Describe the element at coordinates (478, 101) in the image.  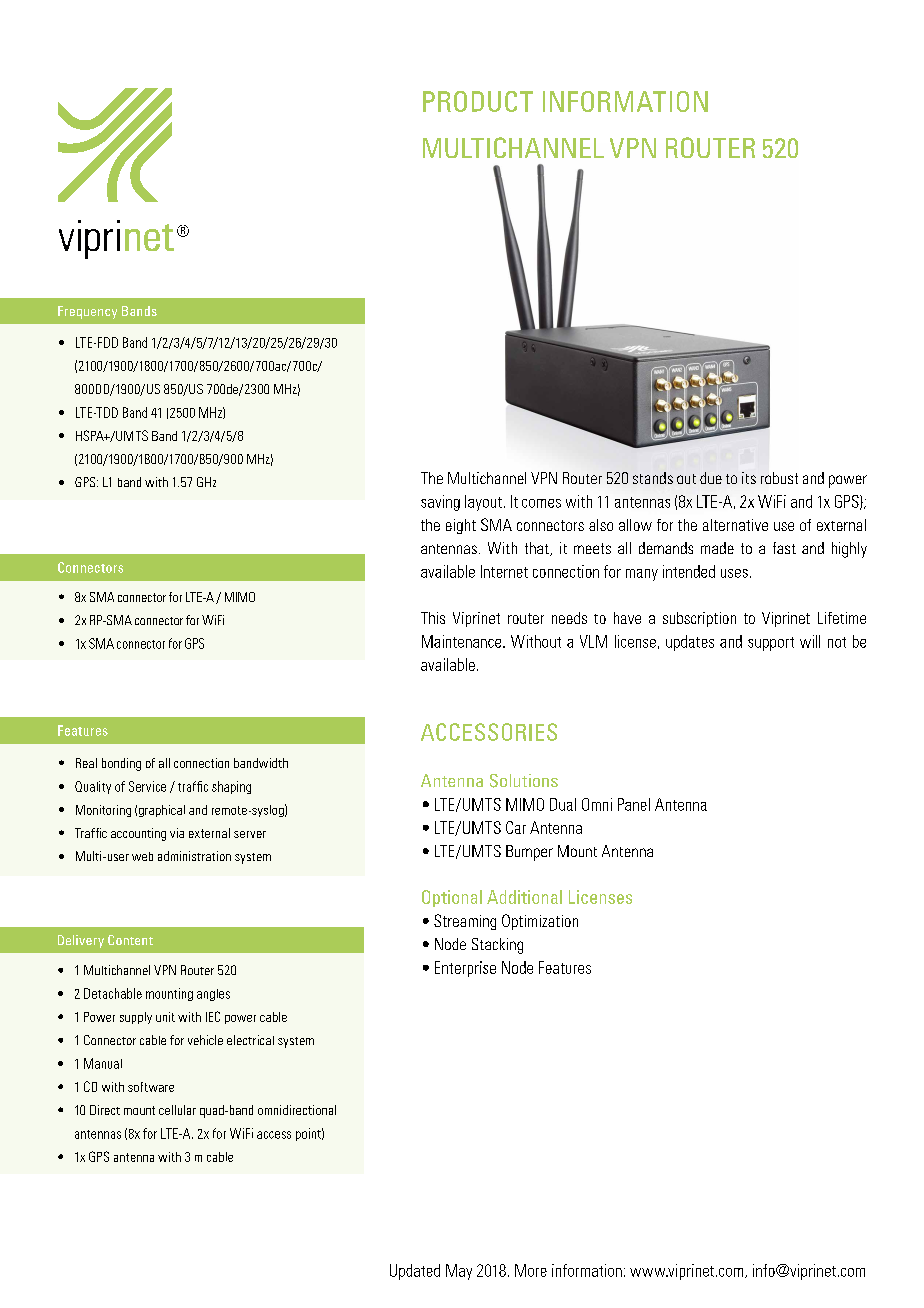
I see `PRODUCT` at that location.
